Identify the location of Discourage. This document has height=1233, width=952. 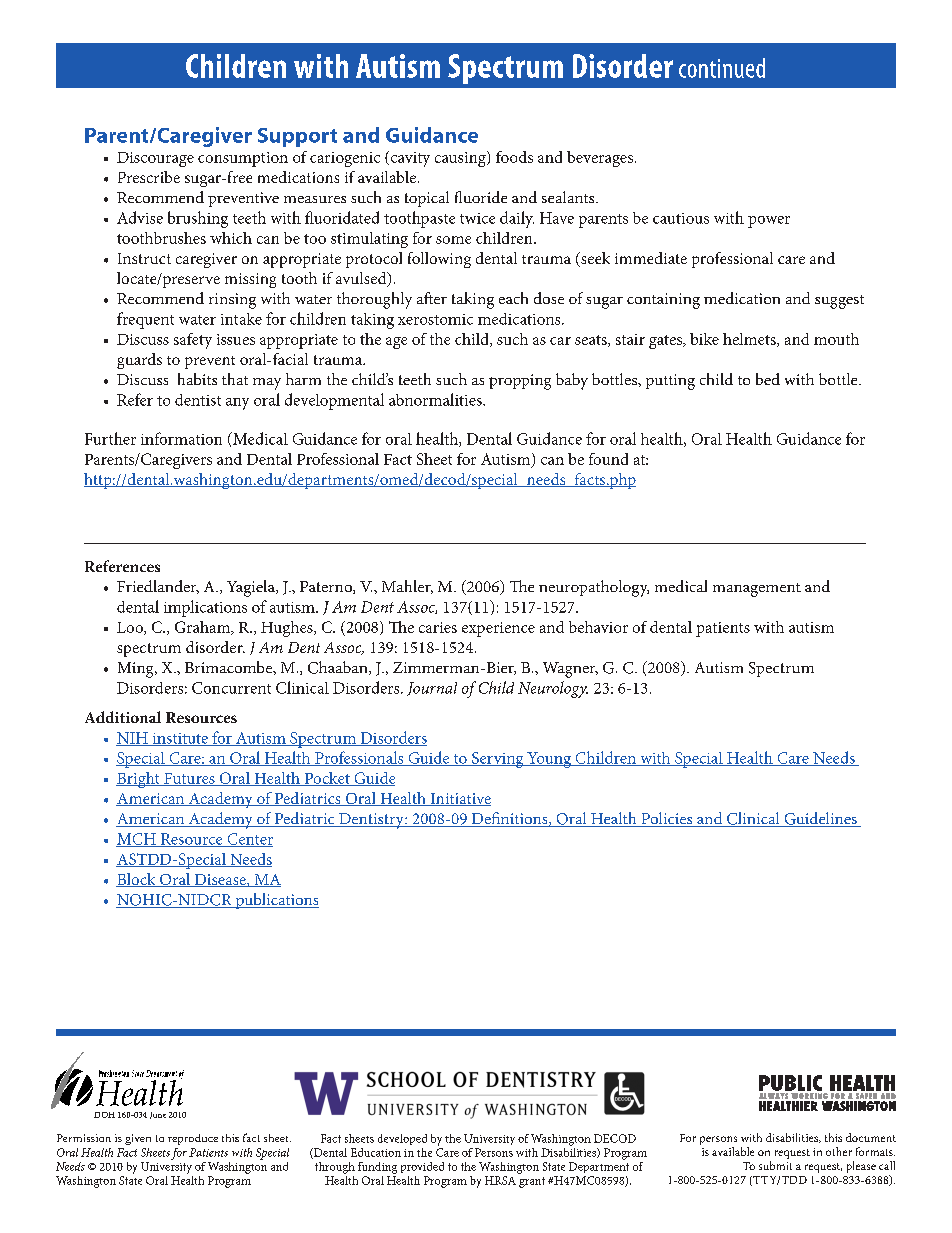
(155, 159).
